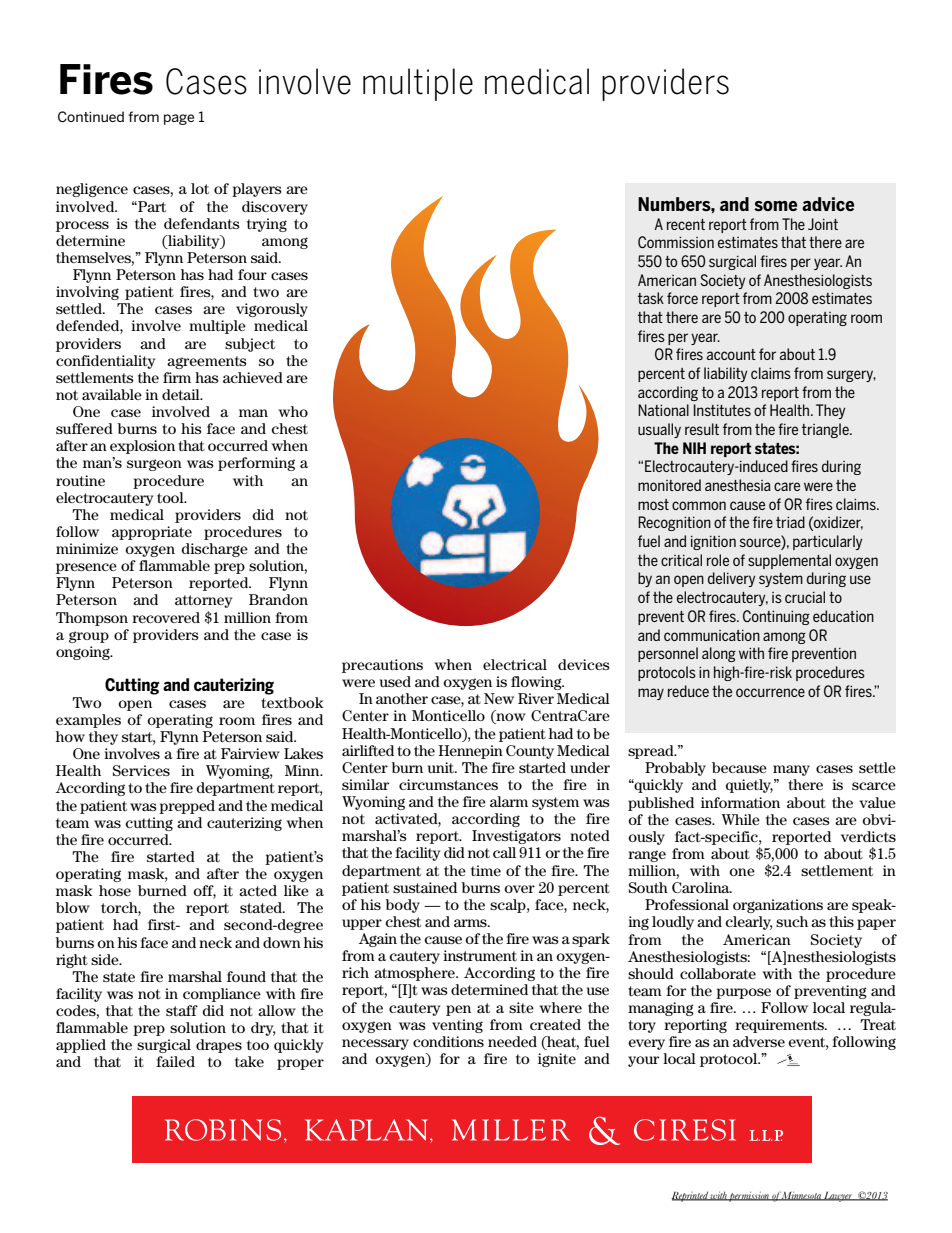 This image has height=1233, width=952. What do you see at coordinates (293, 411) in the image?
I see `who` at bounding box center [293, 411].
